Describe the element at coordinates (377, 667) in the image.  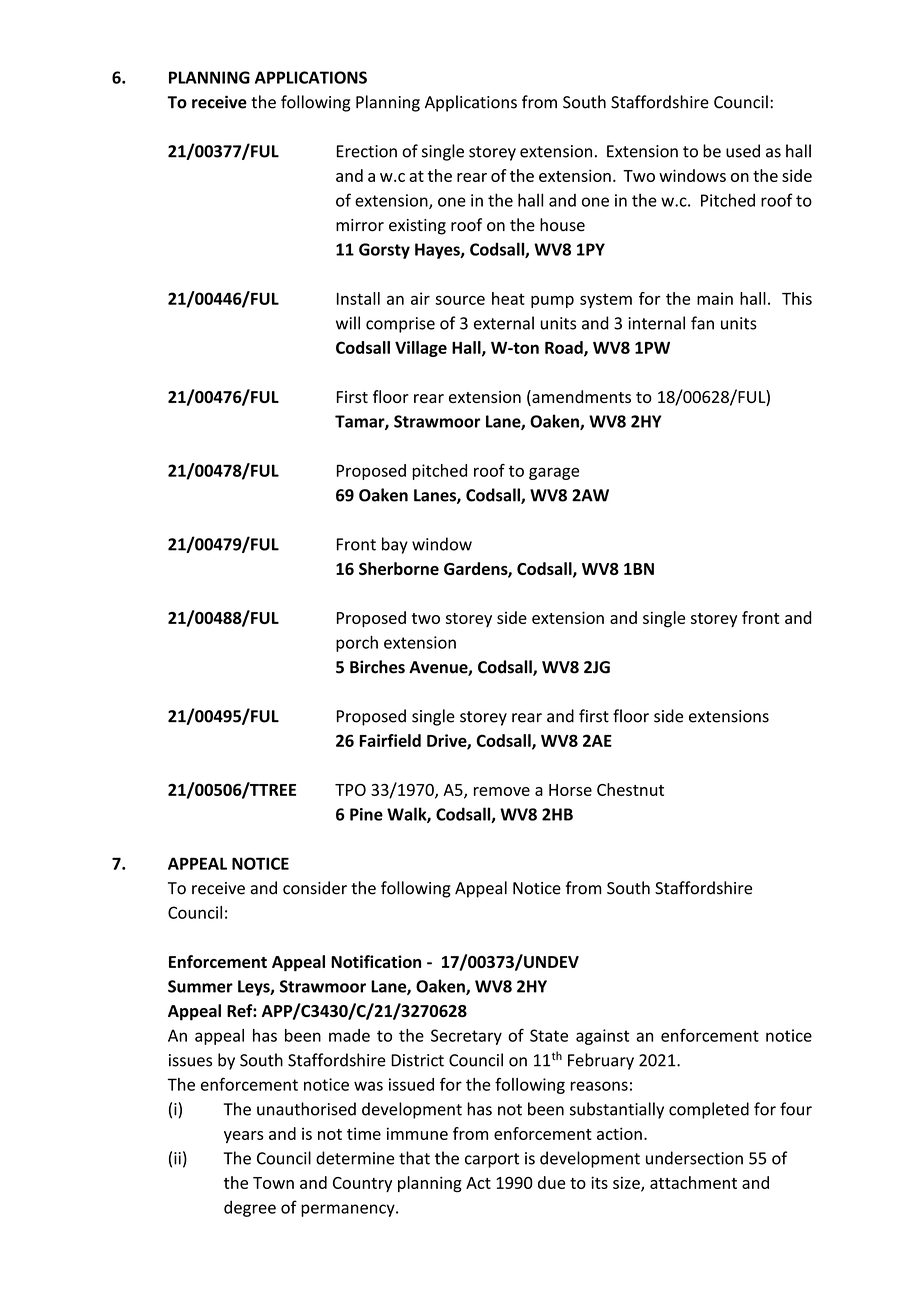
I see `Birches` at that location.
